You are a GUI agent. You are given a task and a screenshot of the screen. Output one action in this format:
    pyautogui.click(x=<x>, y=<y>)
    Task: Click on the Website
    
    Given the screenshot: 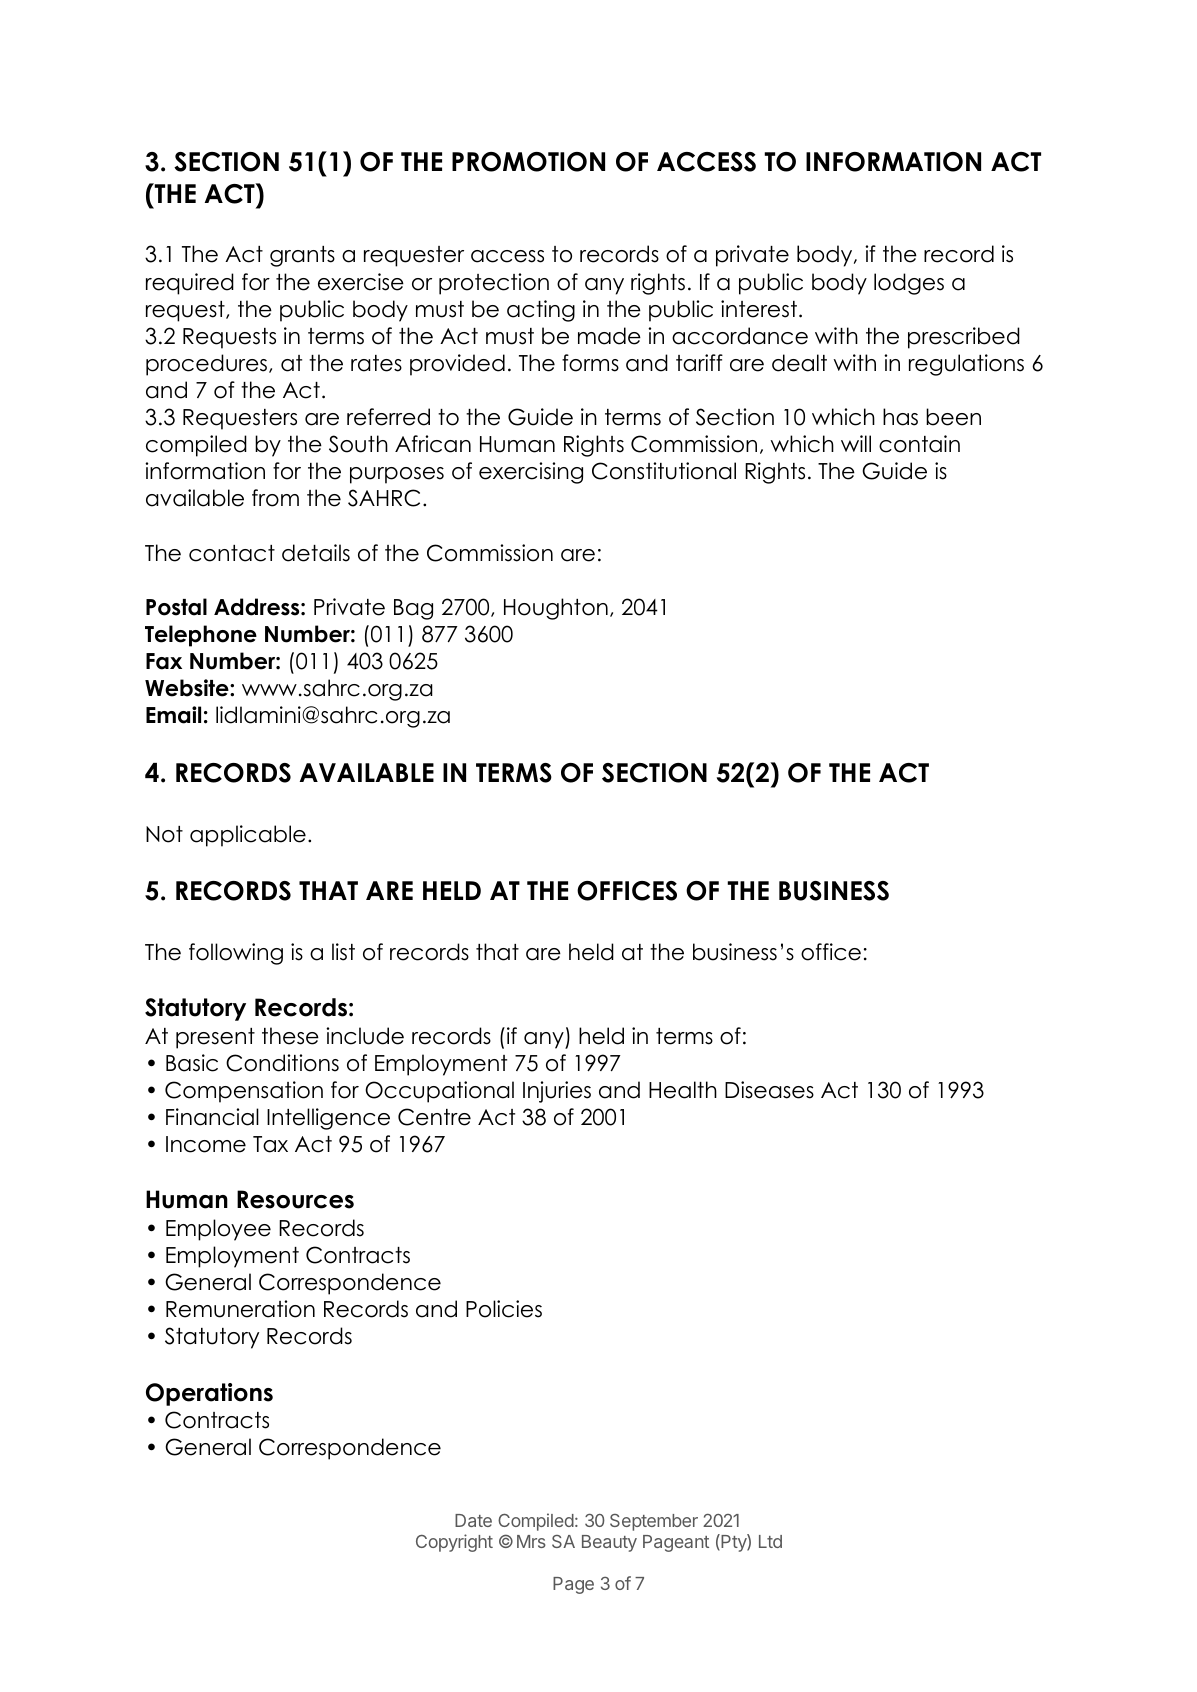 What is the action you would take?
    pyautogui.click(x=188, y=688)
